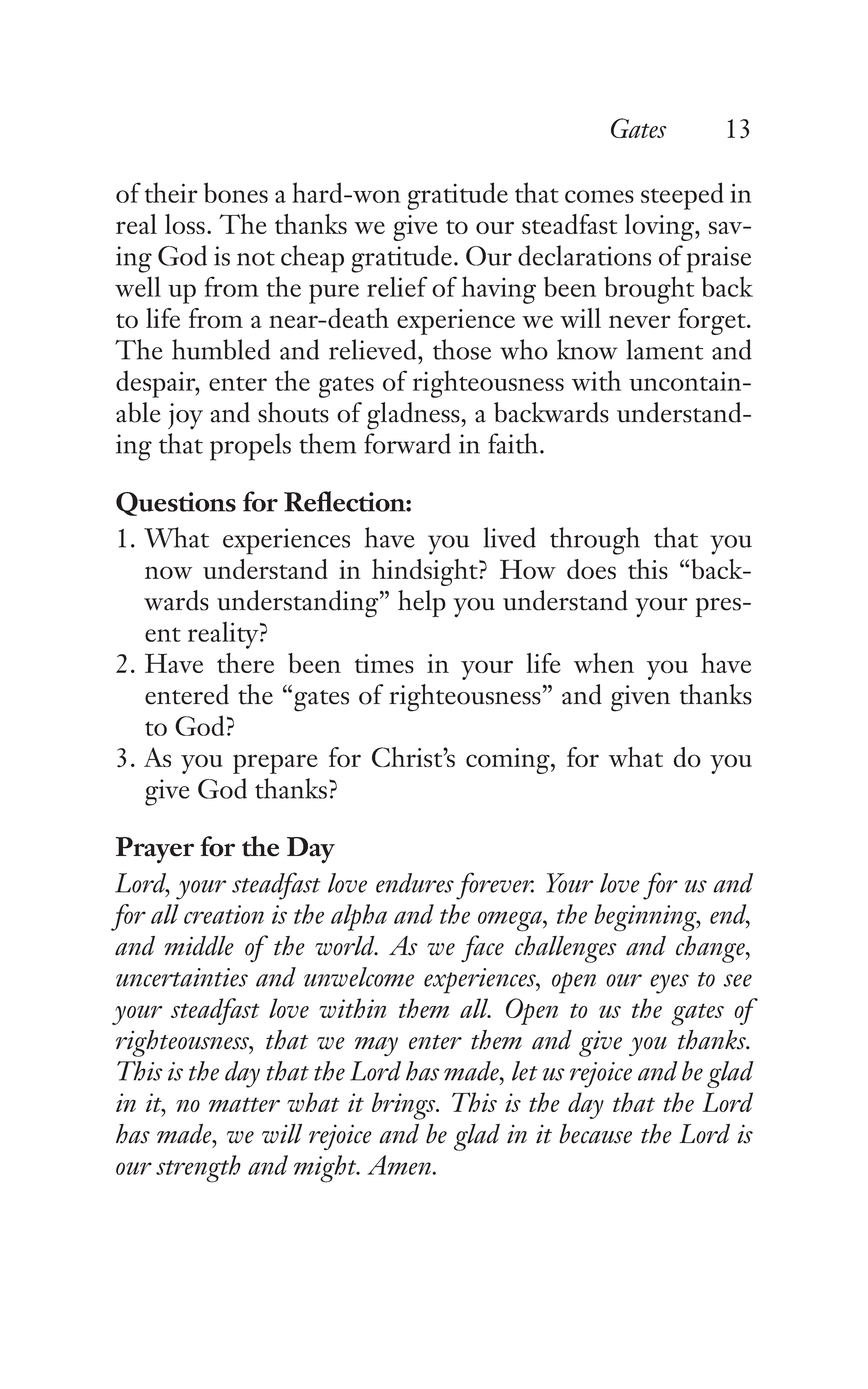 The height and width of the page is (1389, 868). Describe the element at coordinates (245, 663) in the page. I see `there` at that location.
